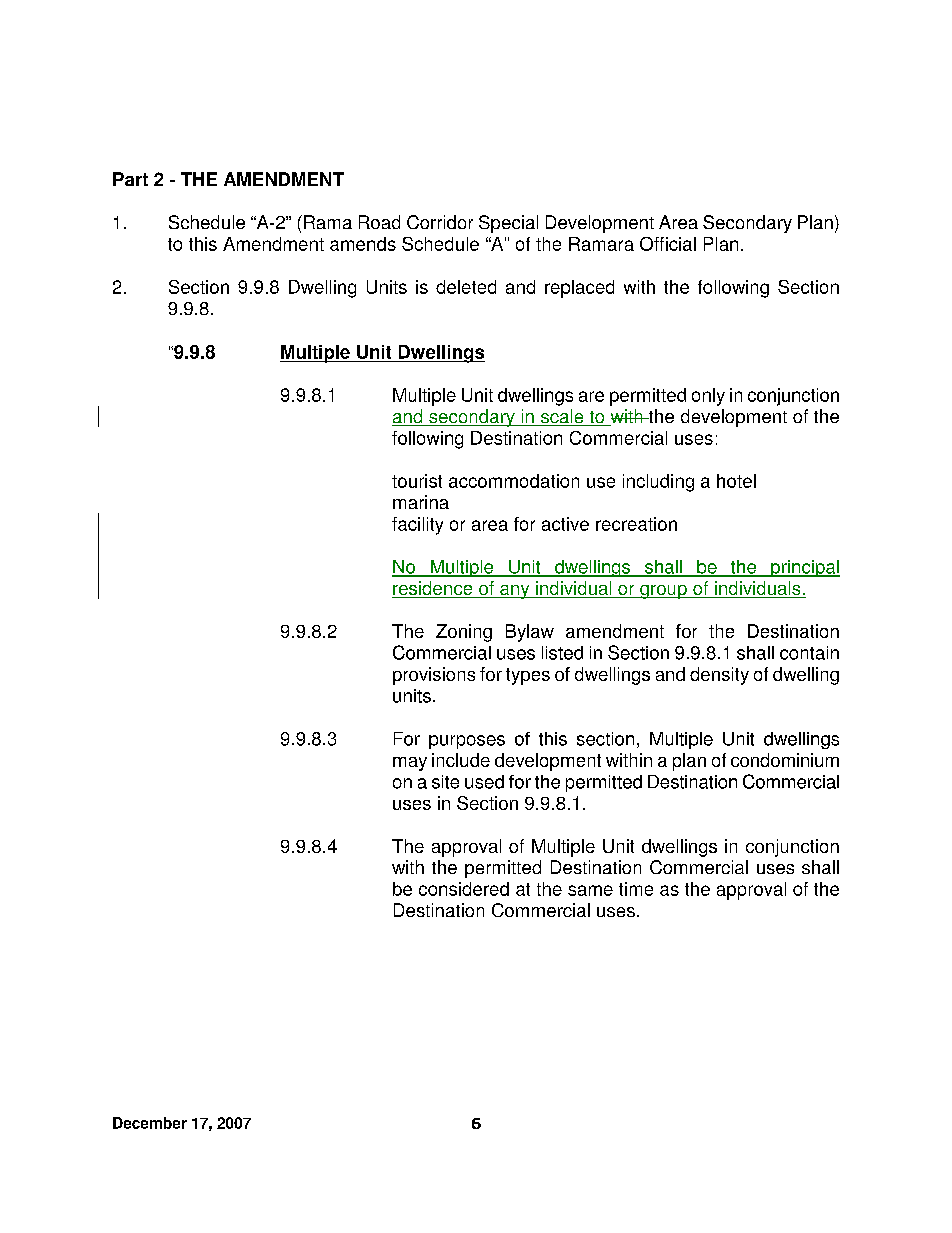 The width and height of the page is (952, 1233). Describe the element at coordinates (130, 179) in the page. I see `Part` at that location.
